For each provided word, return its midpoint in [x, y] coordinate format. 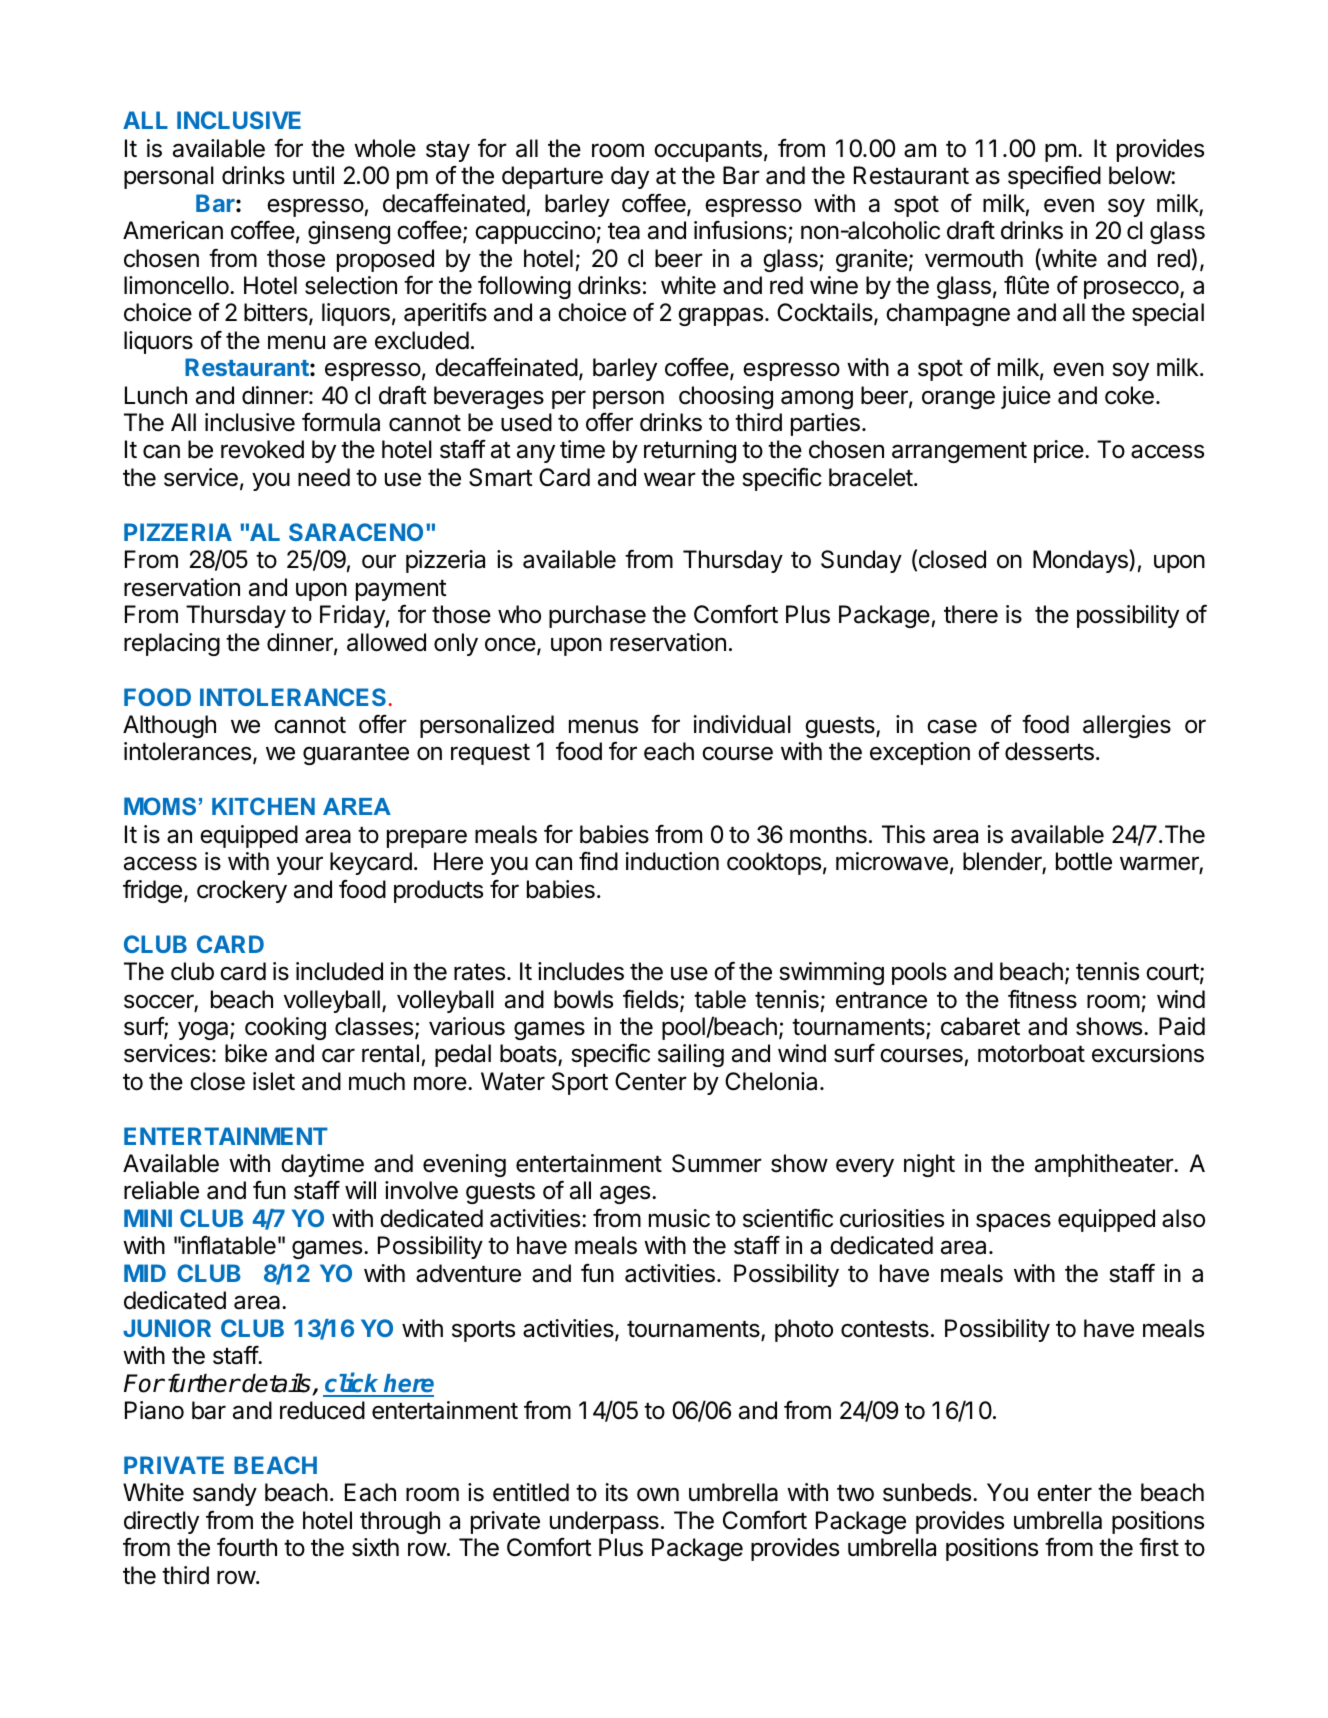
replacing [172, 644]
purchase [597, 616]
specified [1054, 177]
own [658, 1495]
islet [274, 1081]
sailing [691, 1055]
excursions [1148, 1053]
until [313, 175]
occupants [708, 151]
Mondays [1081, 561]
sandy [225, 1494]
